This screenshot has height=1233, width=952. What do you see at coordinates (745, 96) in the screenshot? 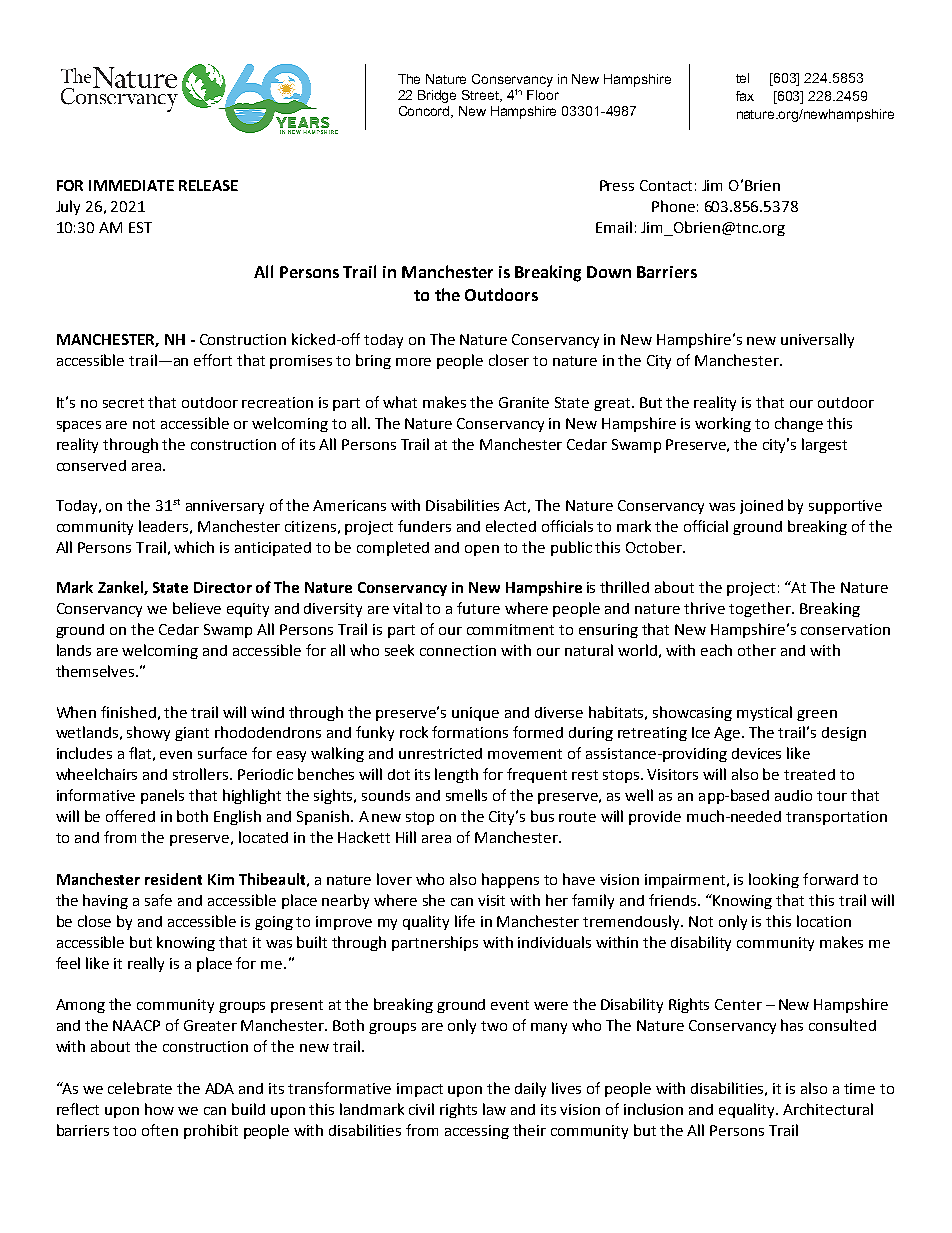
I see `fax` at bounding box center [745, 96].
